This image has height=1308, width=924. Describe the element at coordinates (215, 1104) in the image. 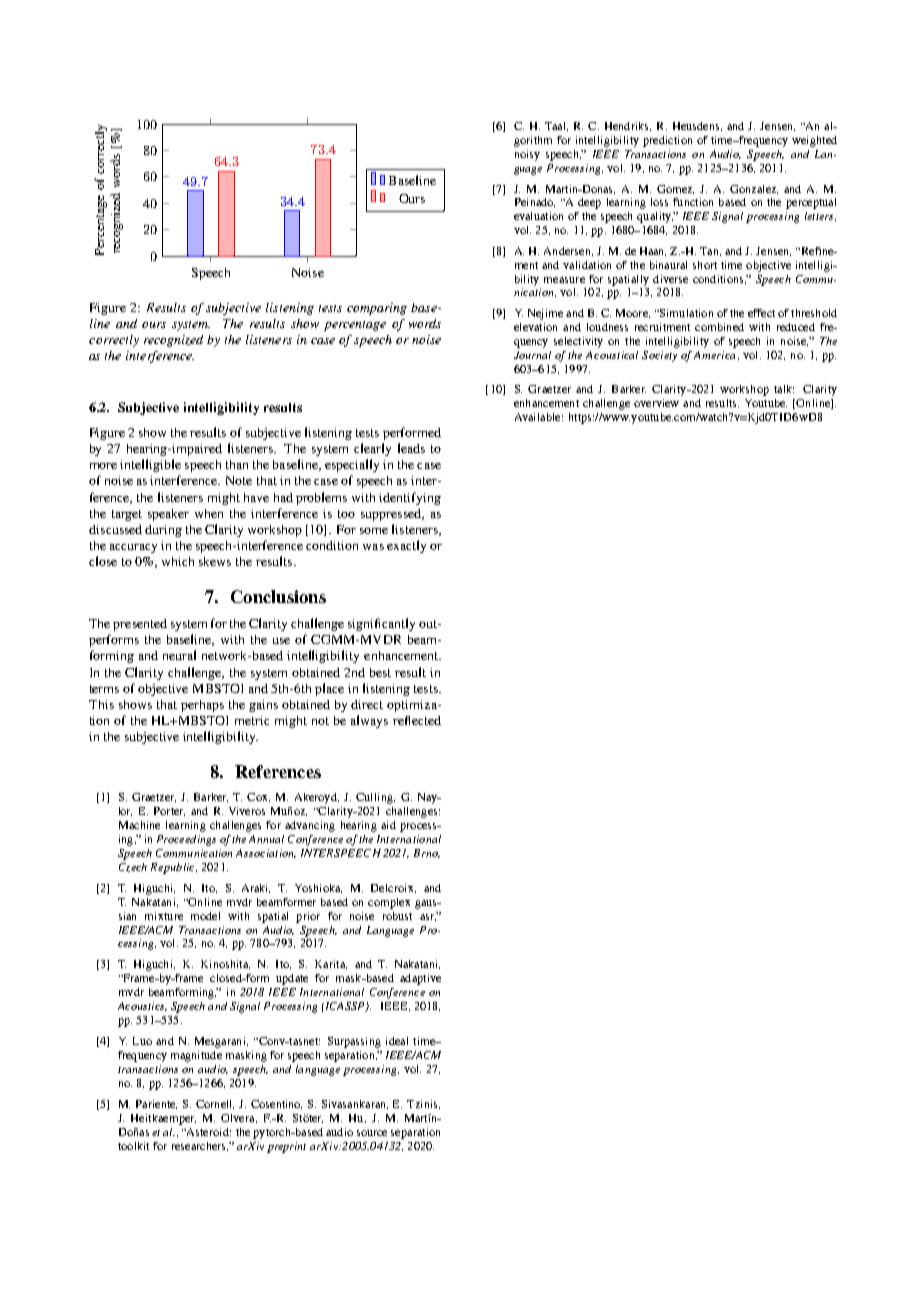

I see `Cornell` at that location.
